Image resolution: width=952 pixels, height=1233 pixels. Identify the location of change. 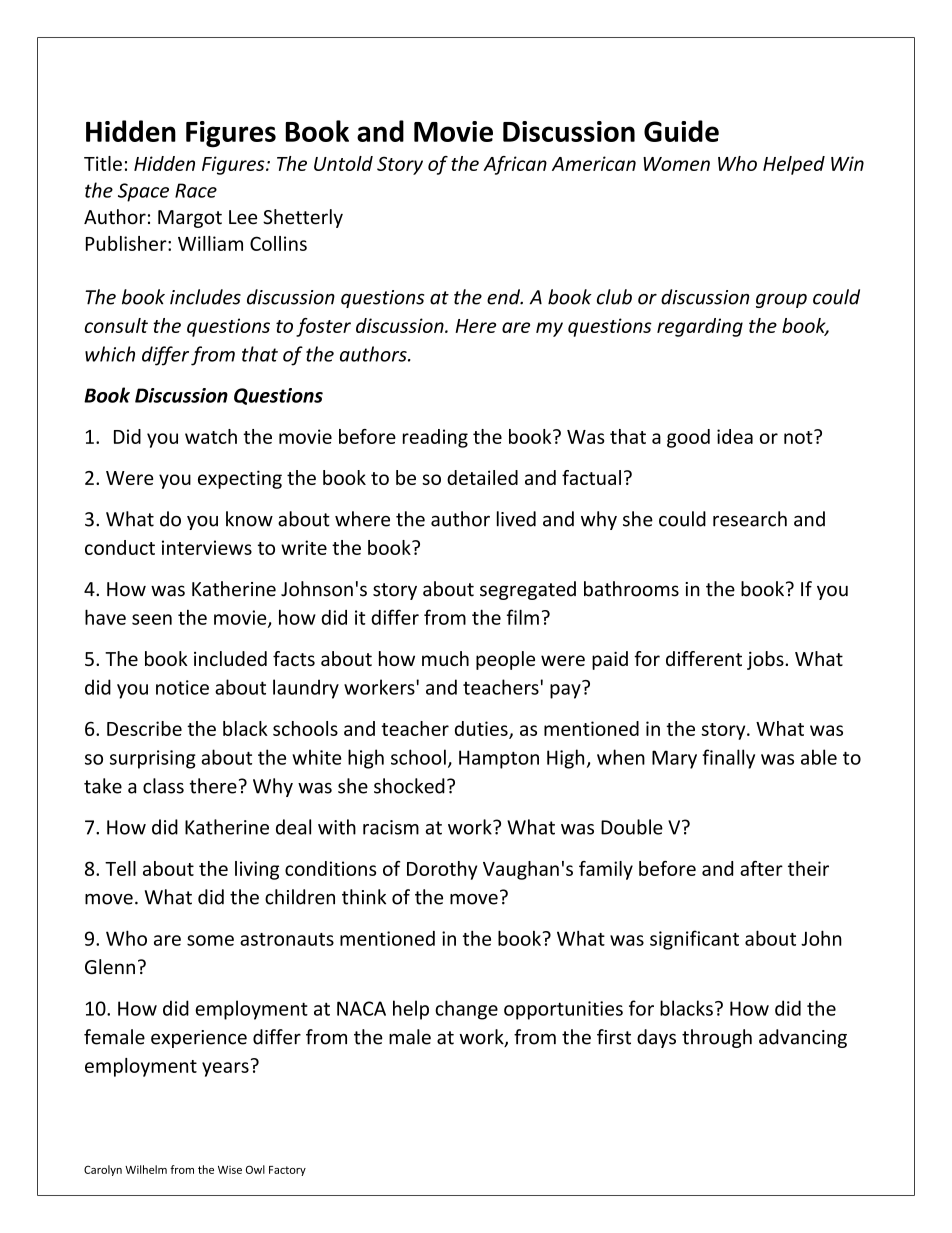
(466, 1010).
